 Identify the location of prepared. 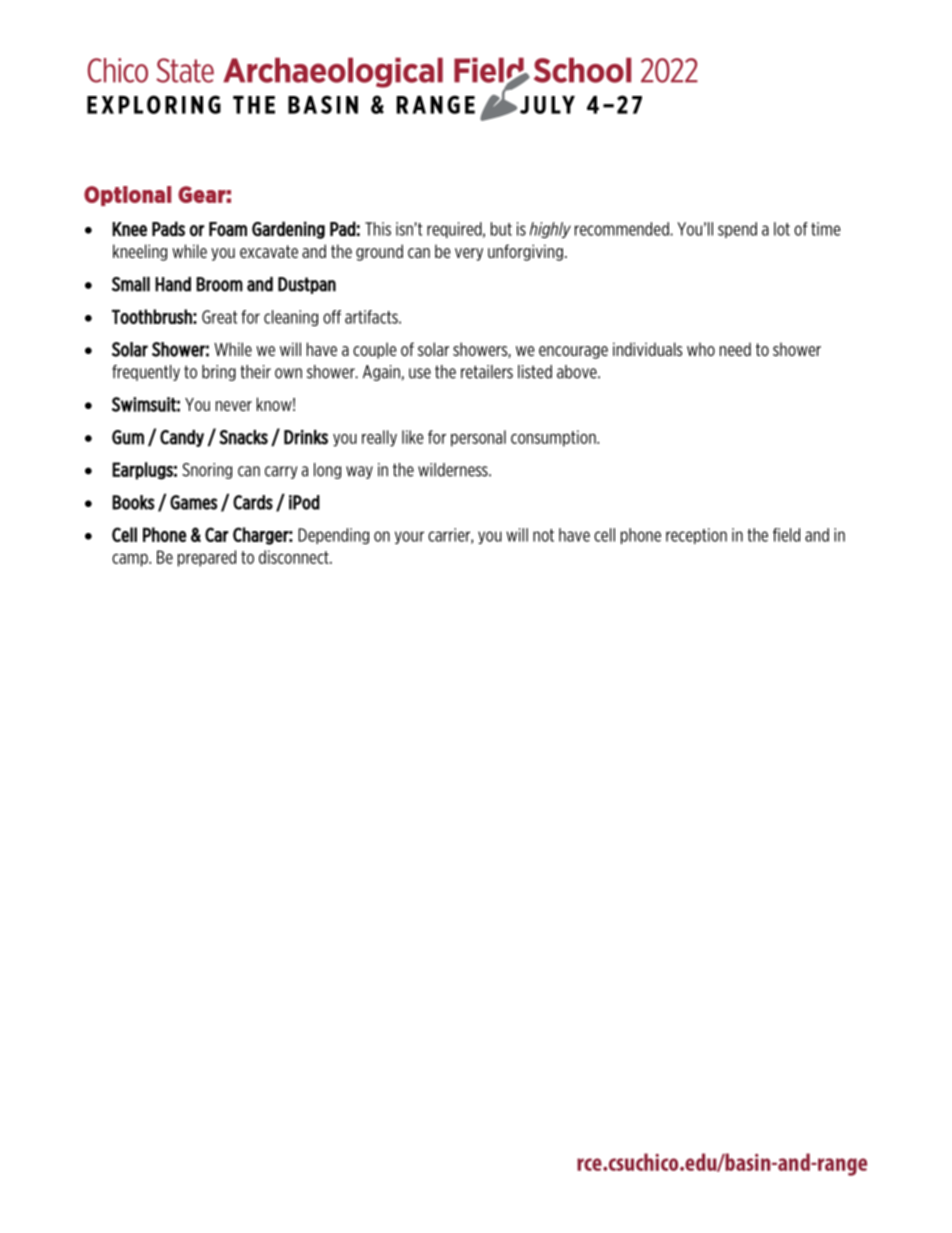
(207, 558).
